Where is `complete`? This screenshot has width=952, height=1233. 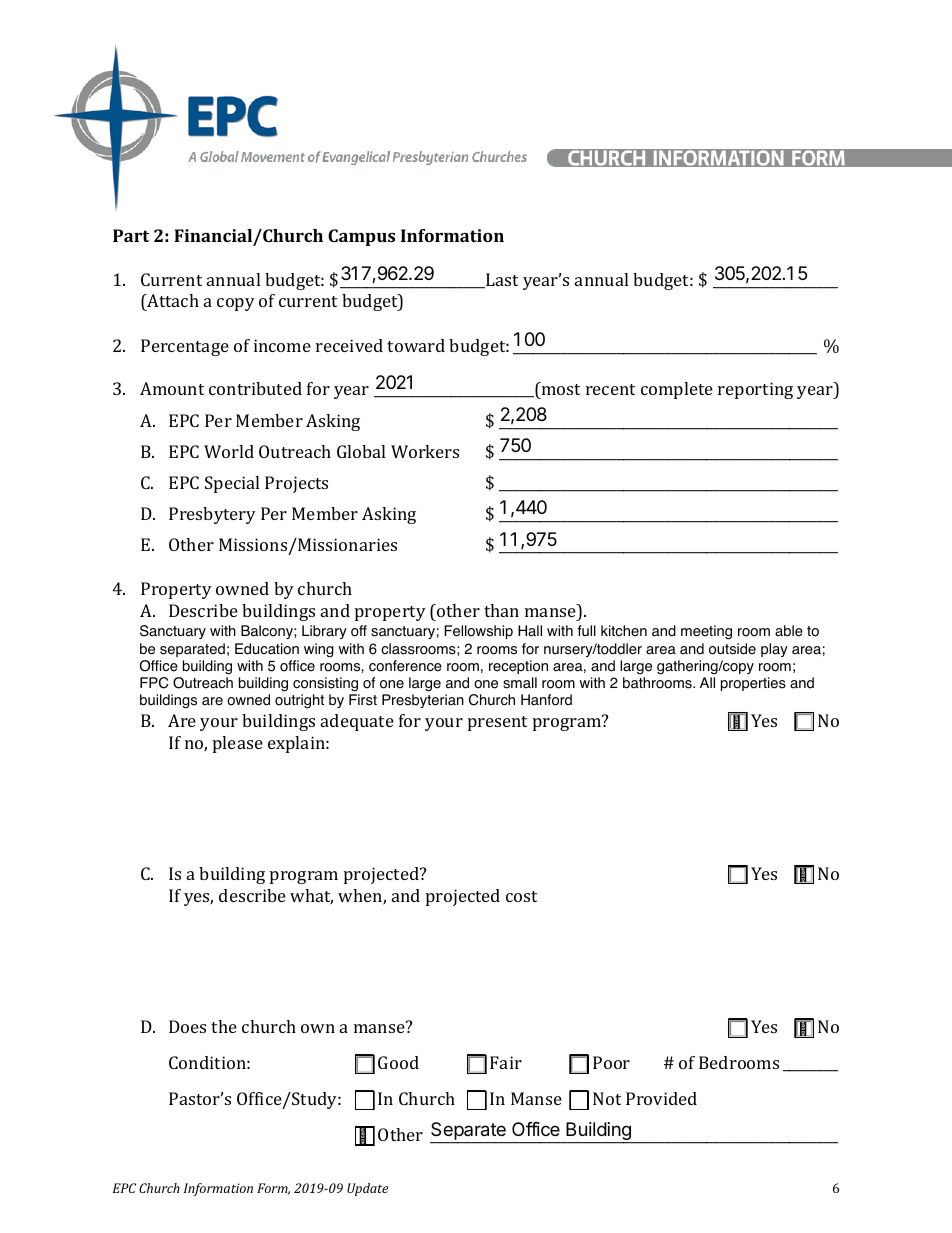
complete is located at coordinates (677, 390).
